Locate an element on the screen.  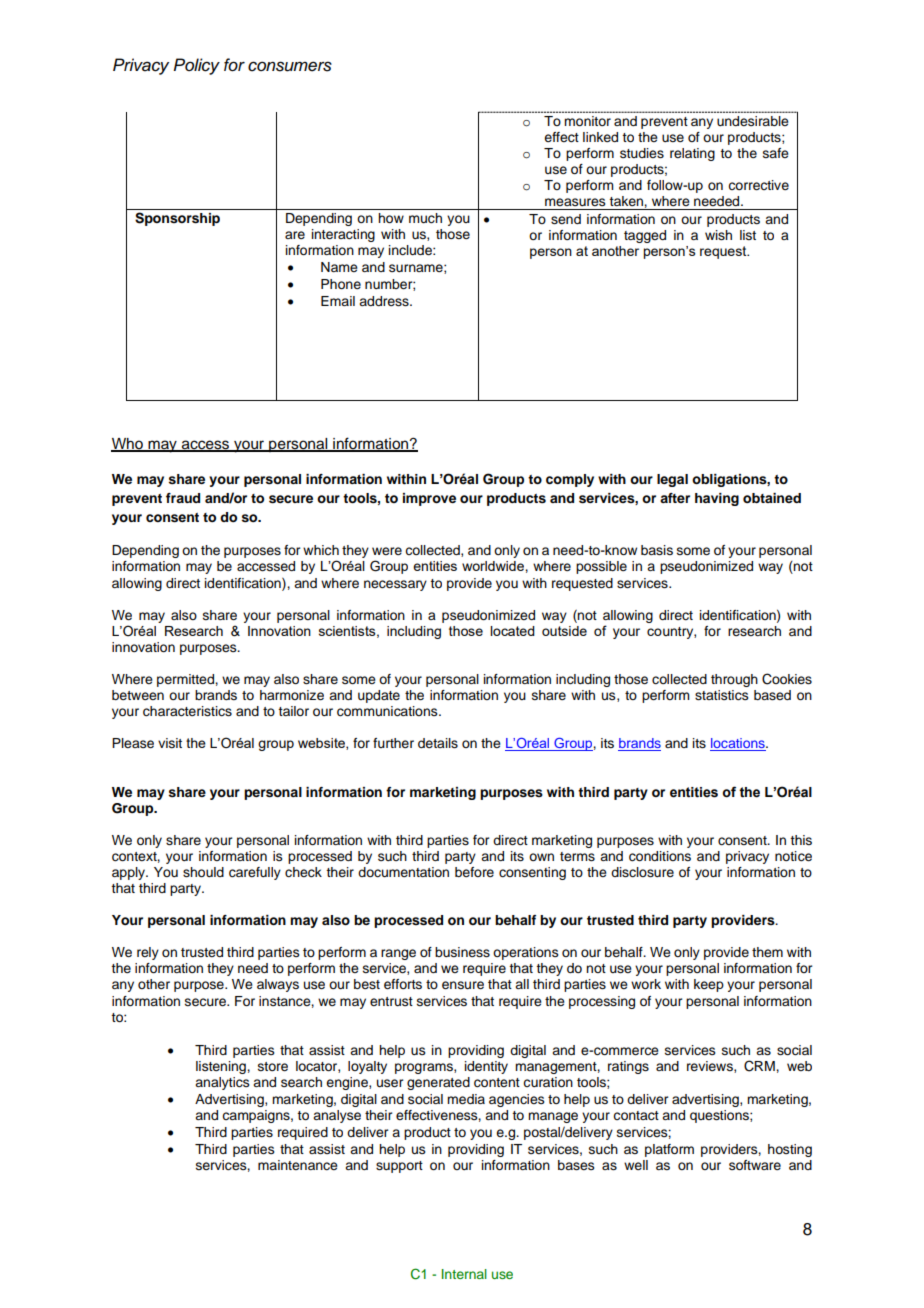
Policy is located at coordinates (196, 66).
